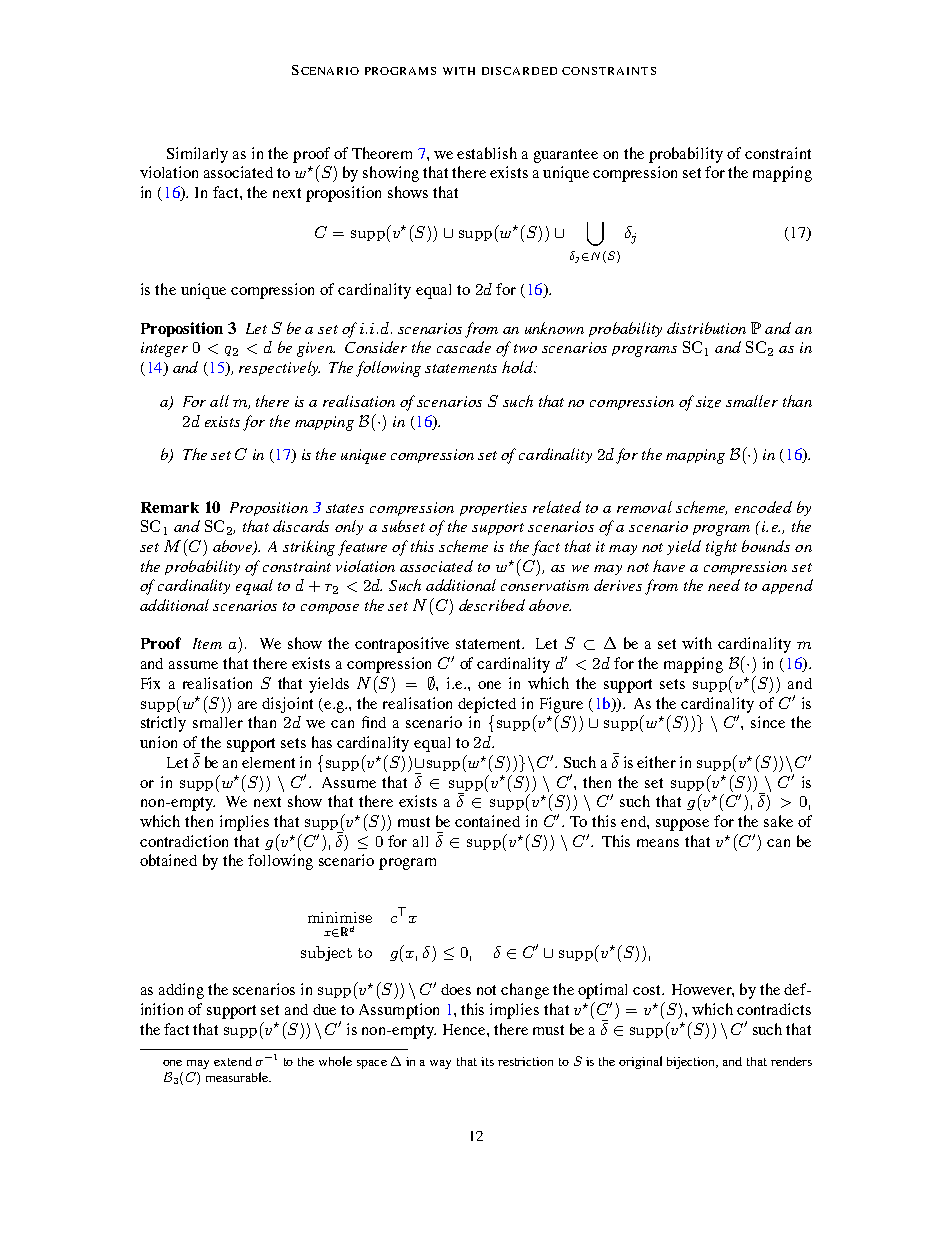 Image resolution: width=952 pixels, height=1233 pixels. I want to click on need, so click(724, 585).
